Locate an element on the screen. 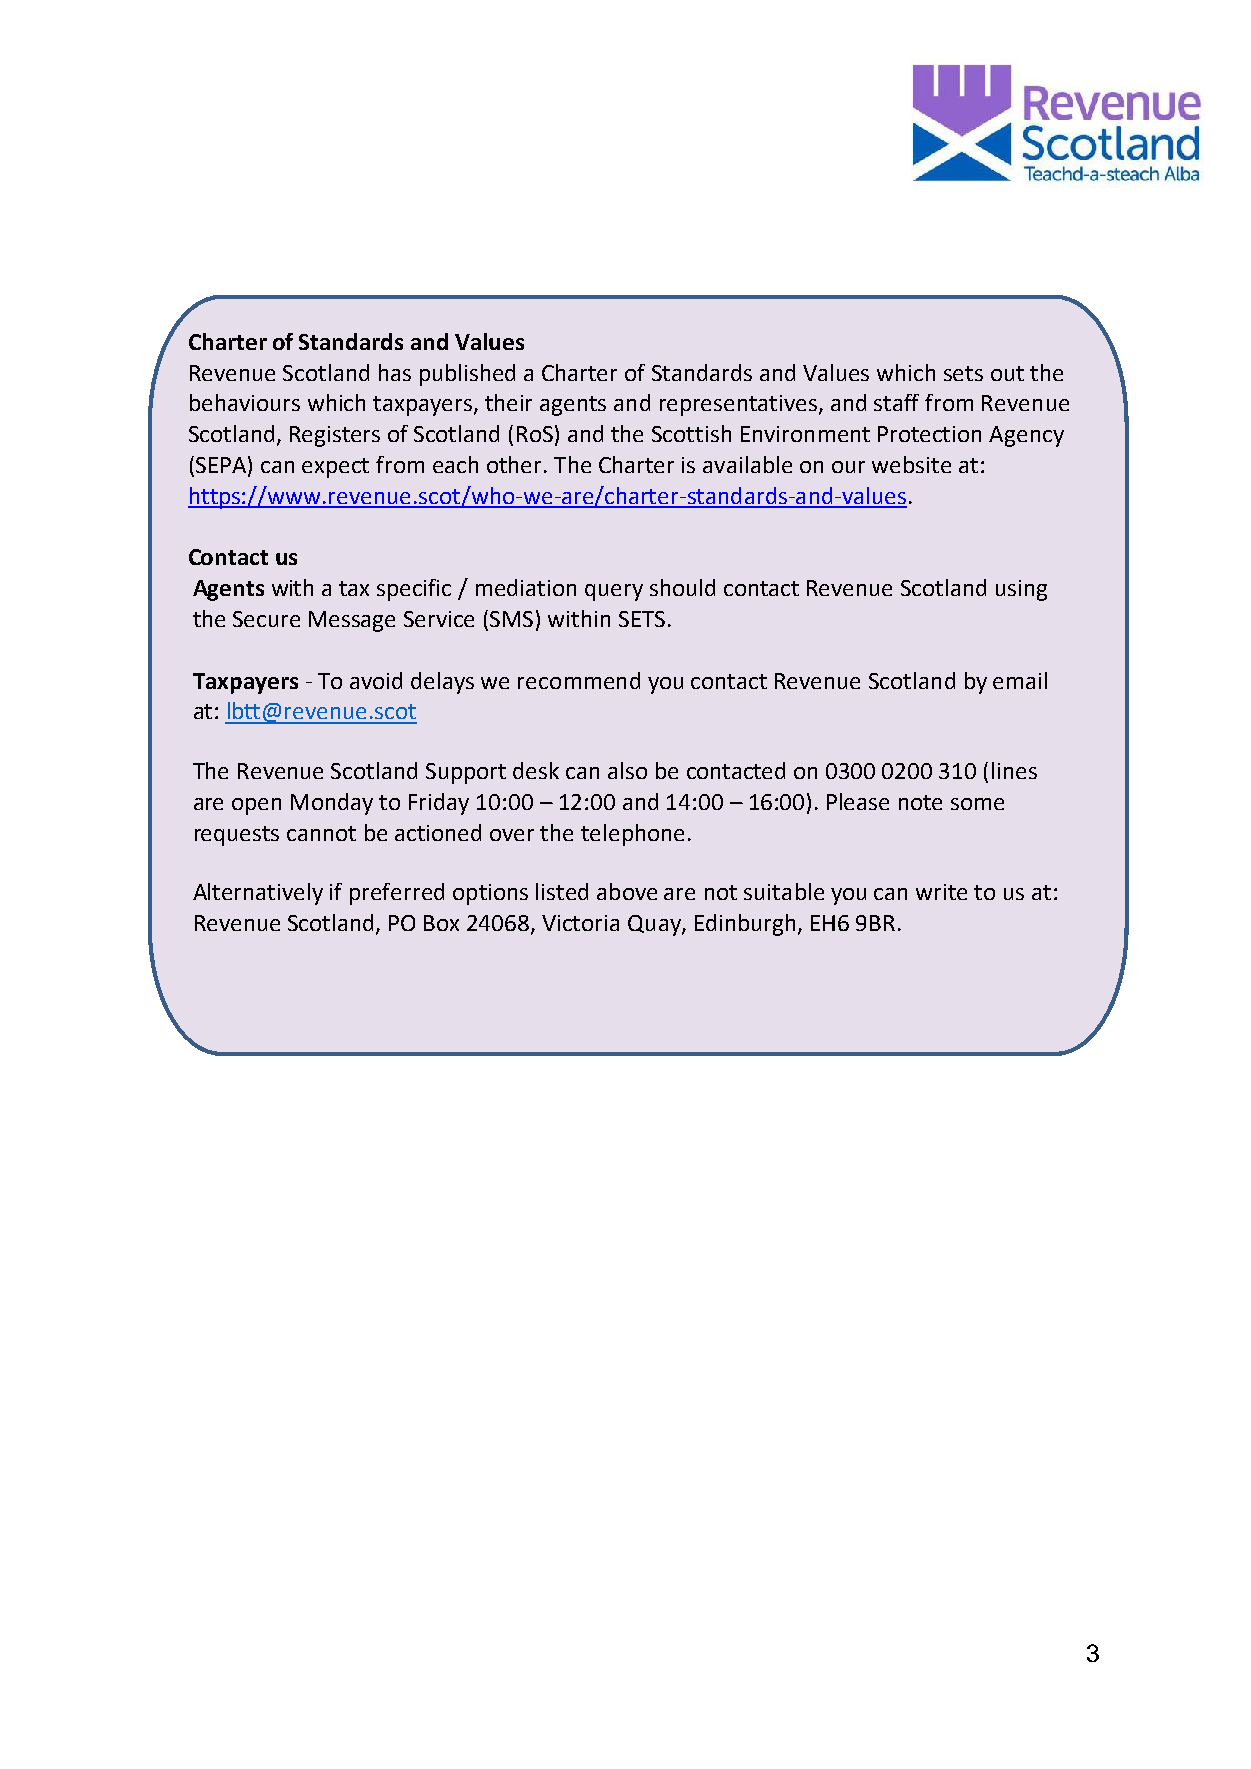 The height and width of the screenshot is (1769, 1251). has is located at coordinates (395, 372).
